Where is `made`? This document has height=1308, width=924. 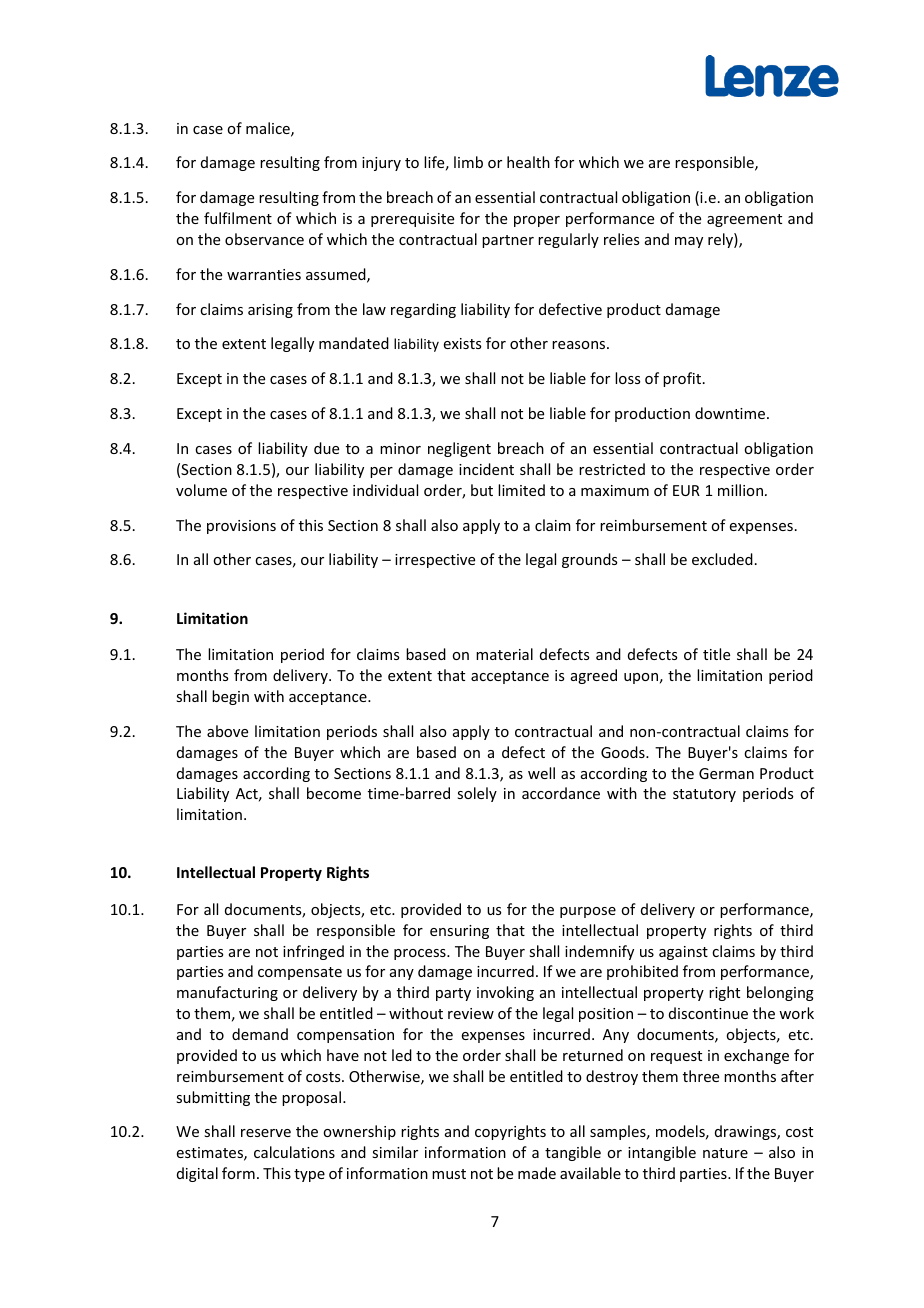 made is located at coordinates (537, 1173).
